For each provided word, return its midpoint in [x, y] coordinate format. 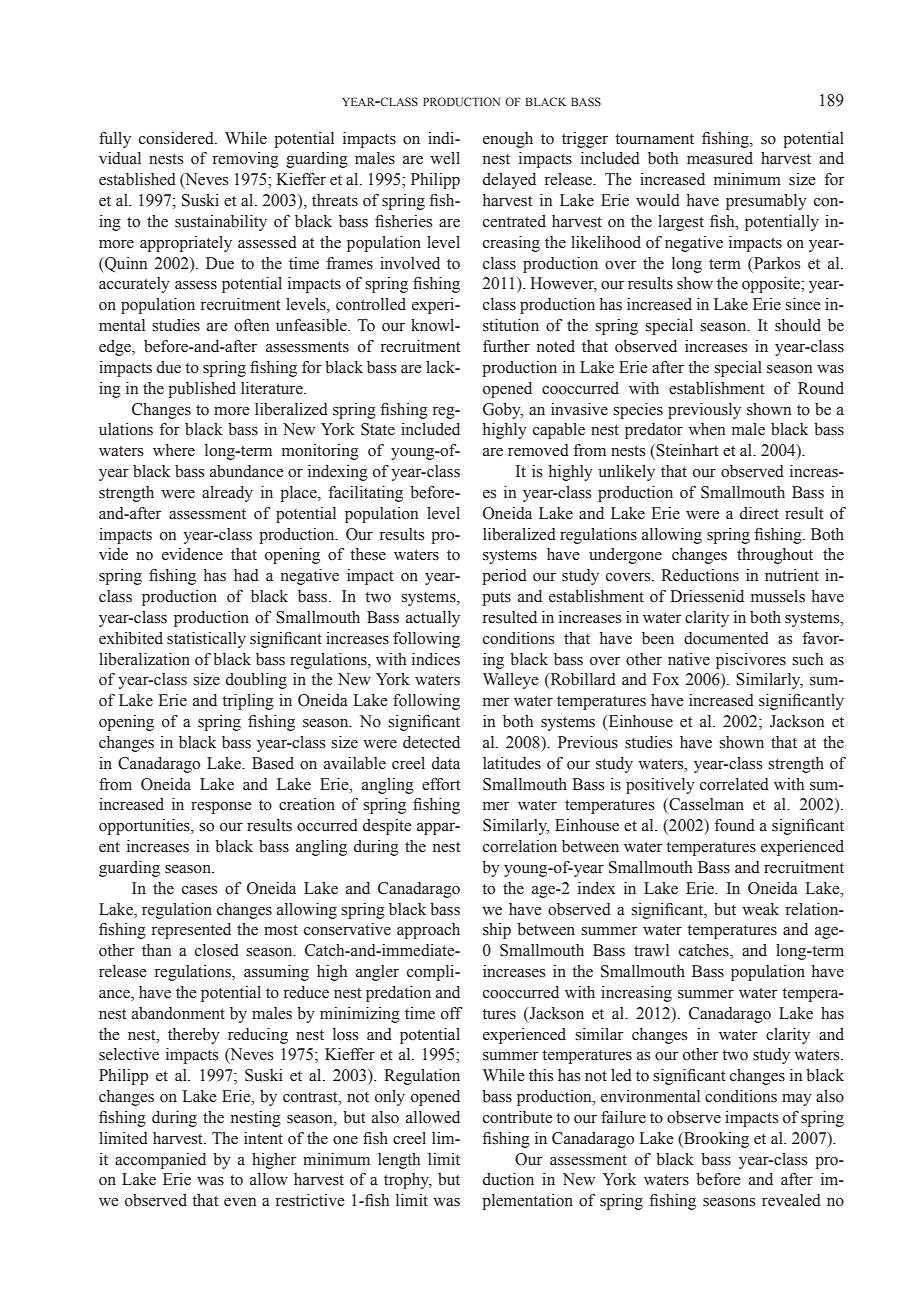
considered [177, 138]
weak [760, 909]
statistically [206, 640]
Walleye [511, 681]
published [202, 390]
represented [191, 931]
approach [428, 931]
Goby [503, 411]
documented [726, 638]
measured [720, 158]
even [240, 1202]
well [445, 158]
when [706, 429]
